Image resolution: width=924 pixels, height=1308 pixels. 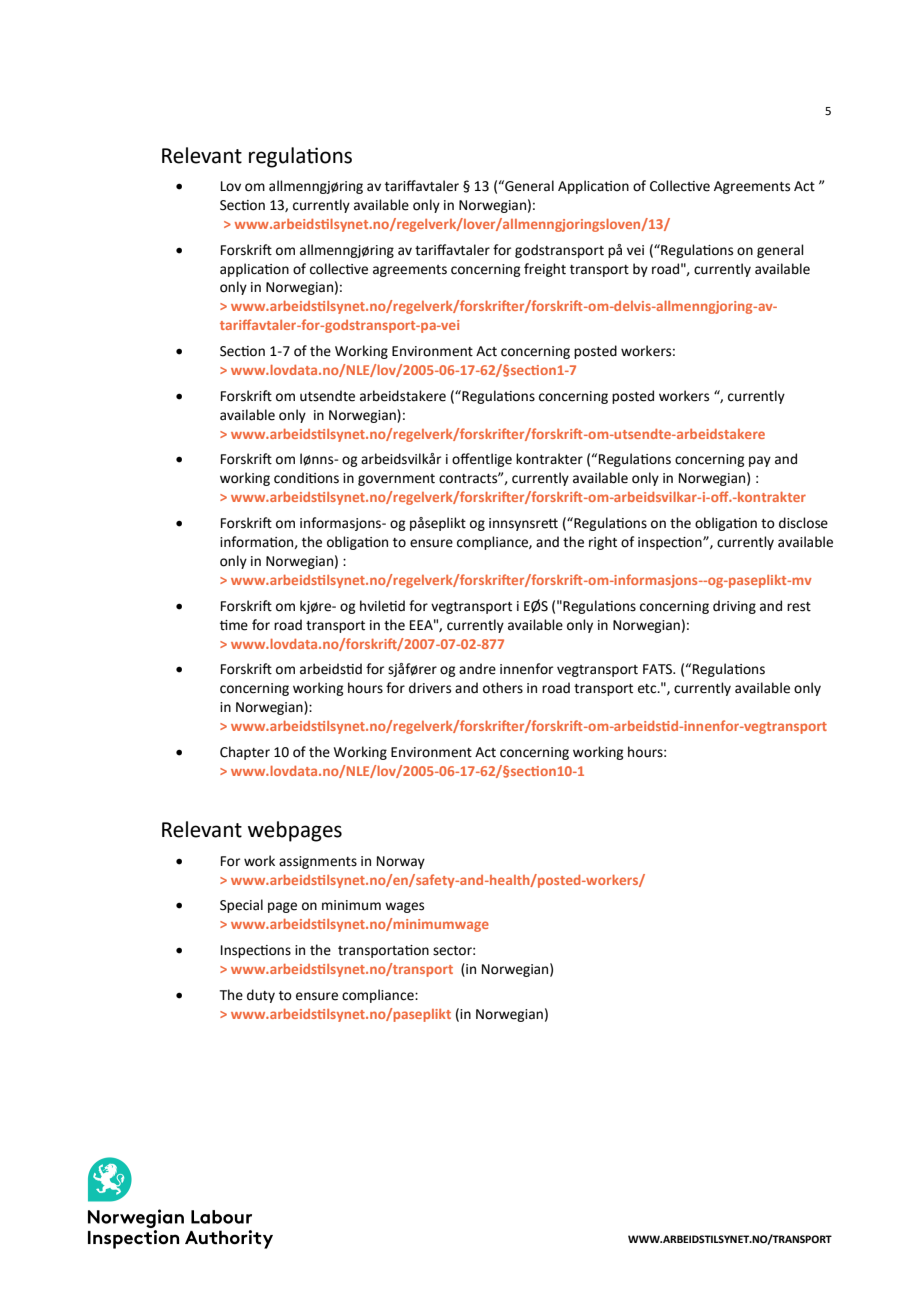 What do you see at coordinates (318, 862) in the screenshot?
I see `assignments` at bounding box center [318, 862].
